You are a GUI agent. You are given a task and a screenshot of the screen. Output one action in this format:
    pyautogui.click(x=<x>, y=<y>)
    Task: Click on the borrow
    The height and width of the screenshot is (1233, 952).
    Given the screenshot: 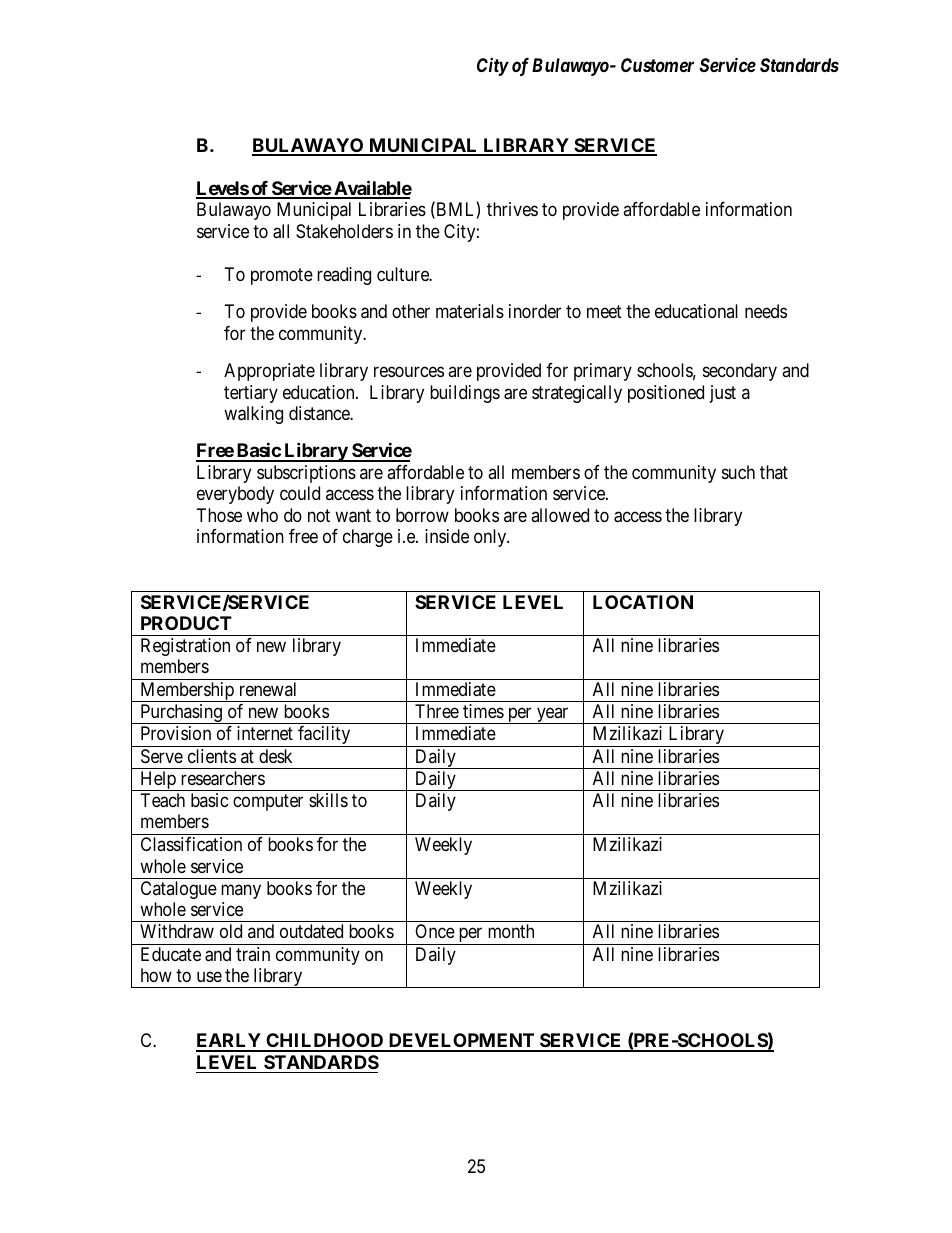 What is the action you would take?
    pyautogui.click(x=422, y=515)
